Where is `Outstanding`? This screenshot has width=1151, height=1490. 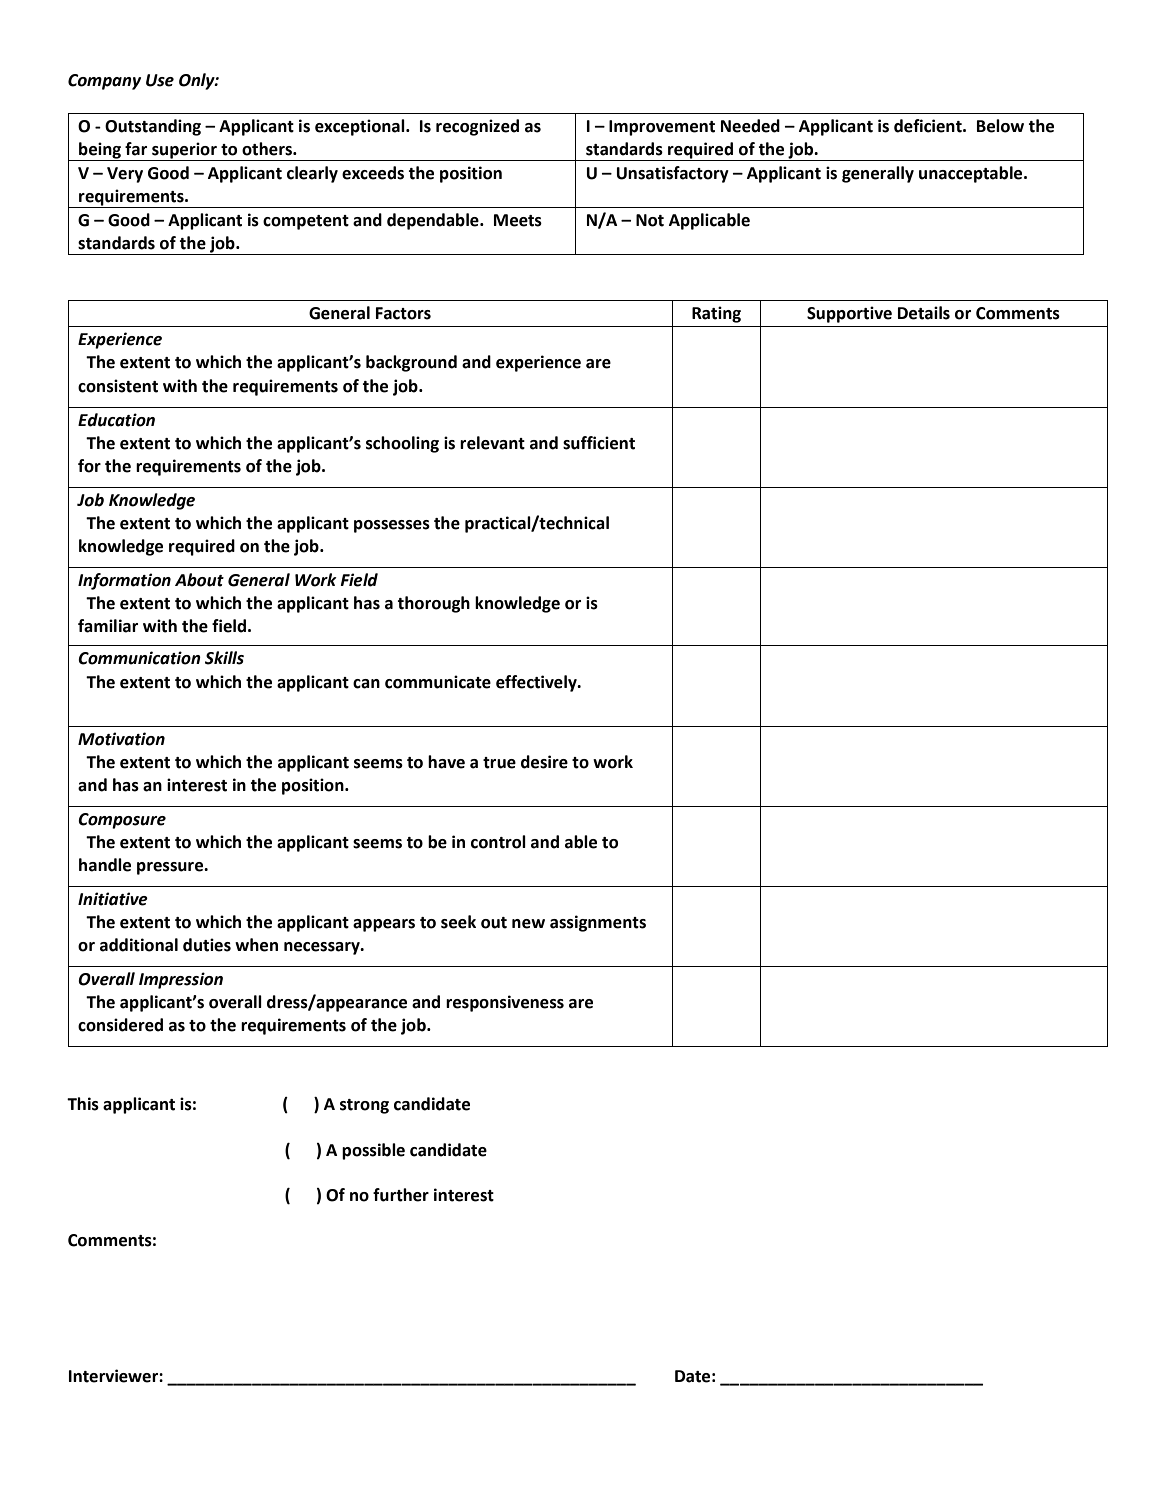
Outstanding is located at coordinates (153, 127).
